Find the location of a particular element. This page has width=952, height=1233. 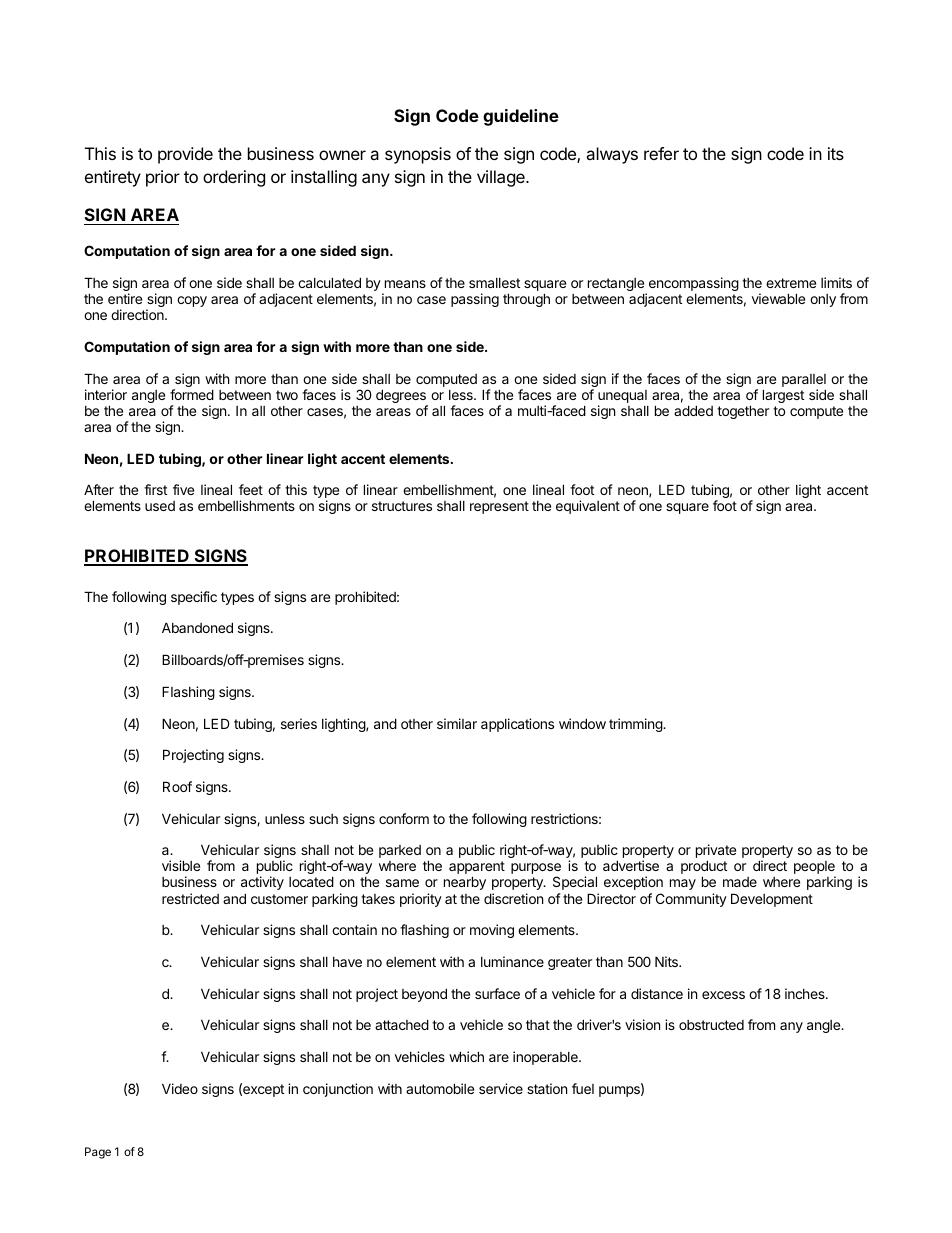

made is located at coordinates (740, 882).
